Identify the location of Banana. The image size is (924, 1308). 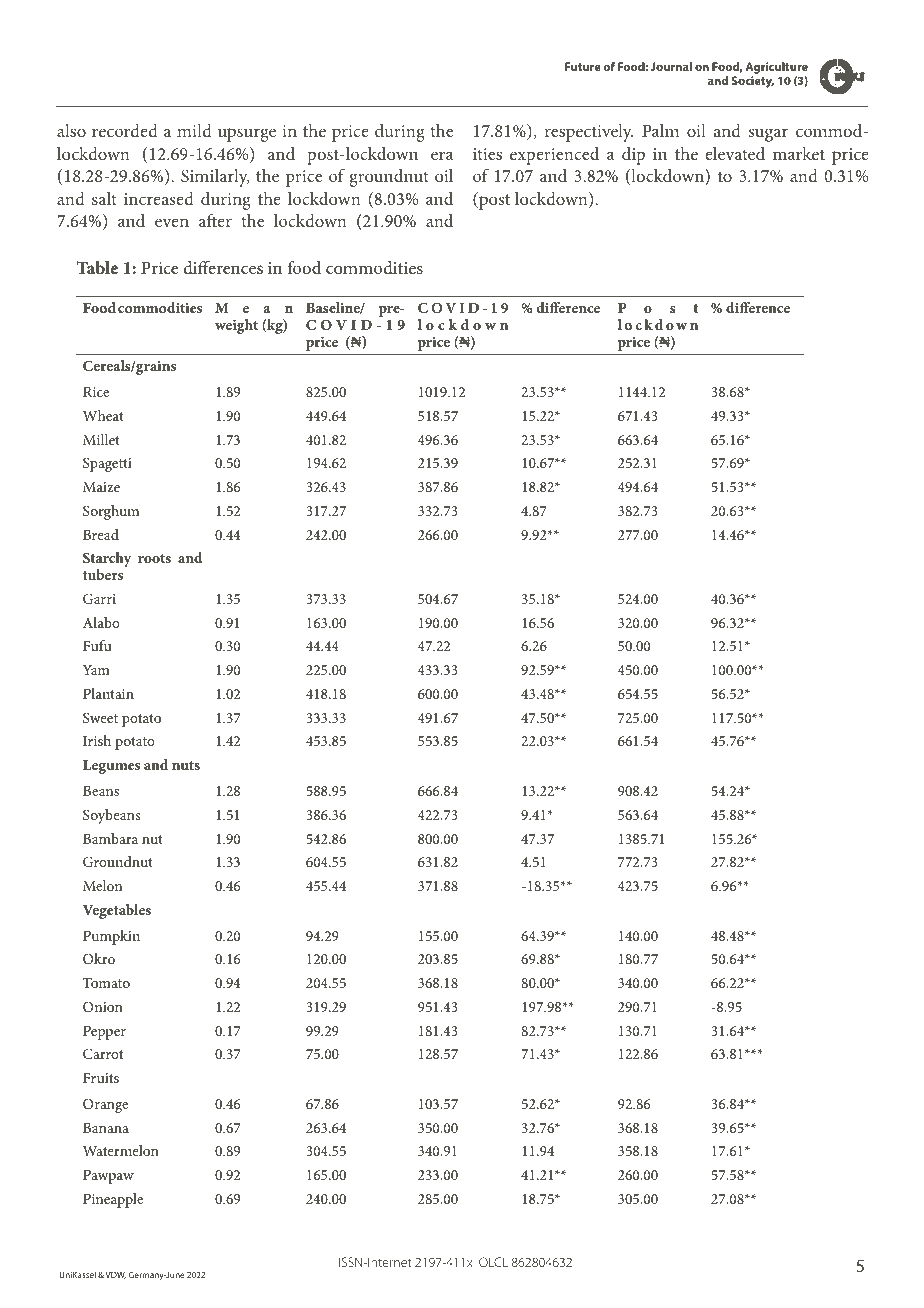
(106, 1128).
